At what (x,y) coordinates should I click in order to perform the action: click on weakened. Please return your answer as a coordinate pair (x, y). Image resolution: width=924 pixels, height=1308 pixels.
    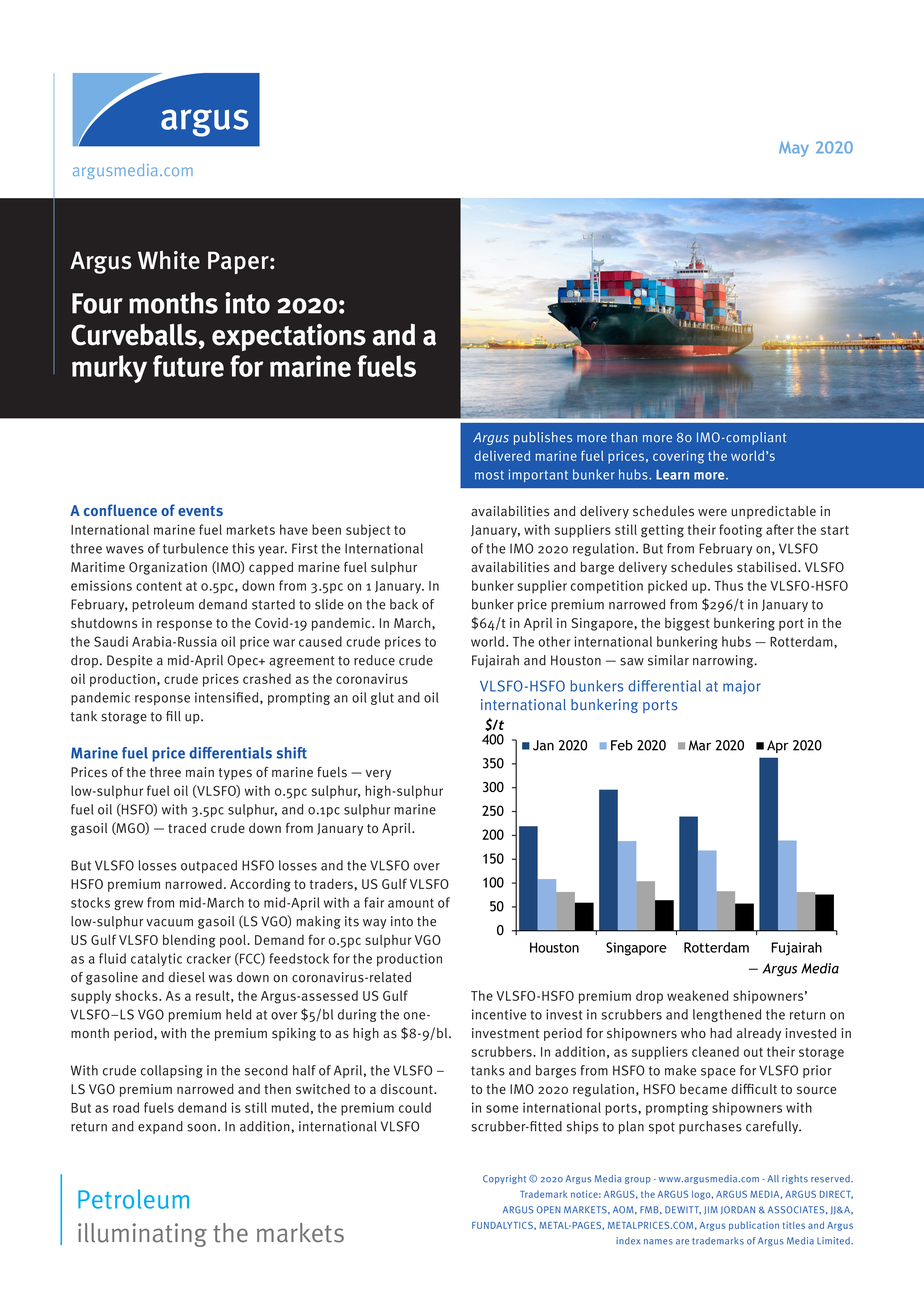
    Looking at the image, I should click on (697, 995).
